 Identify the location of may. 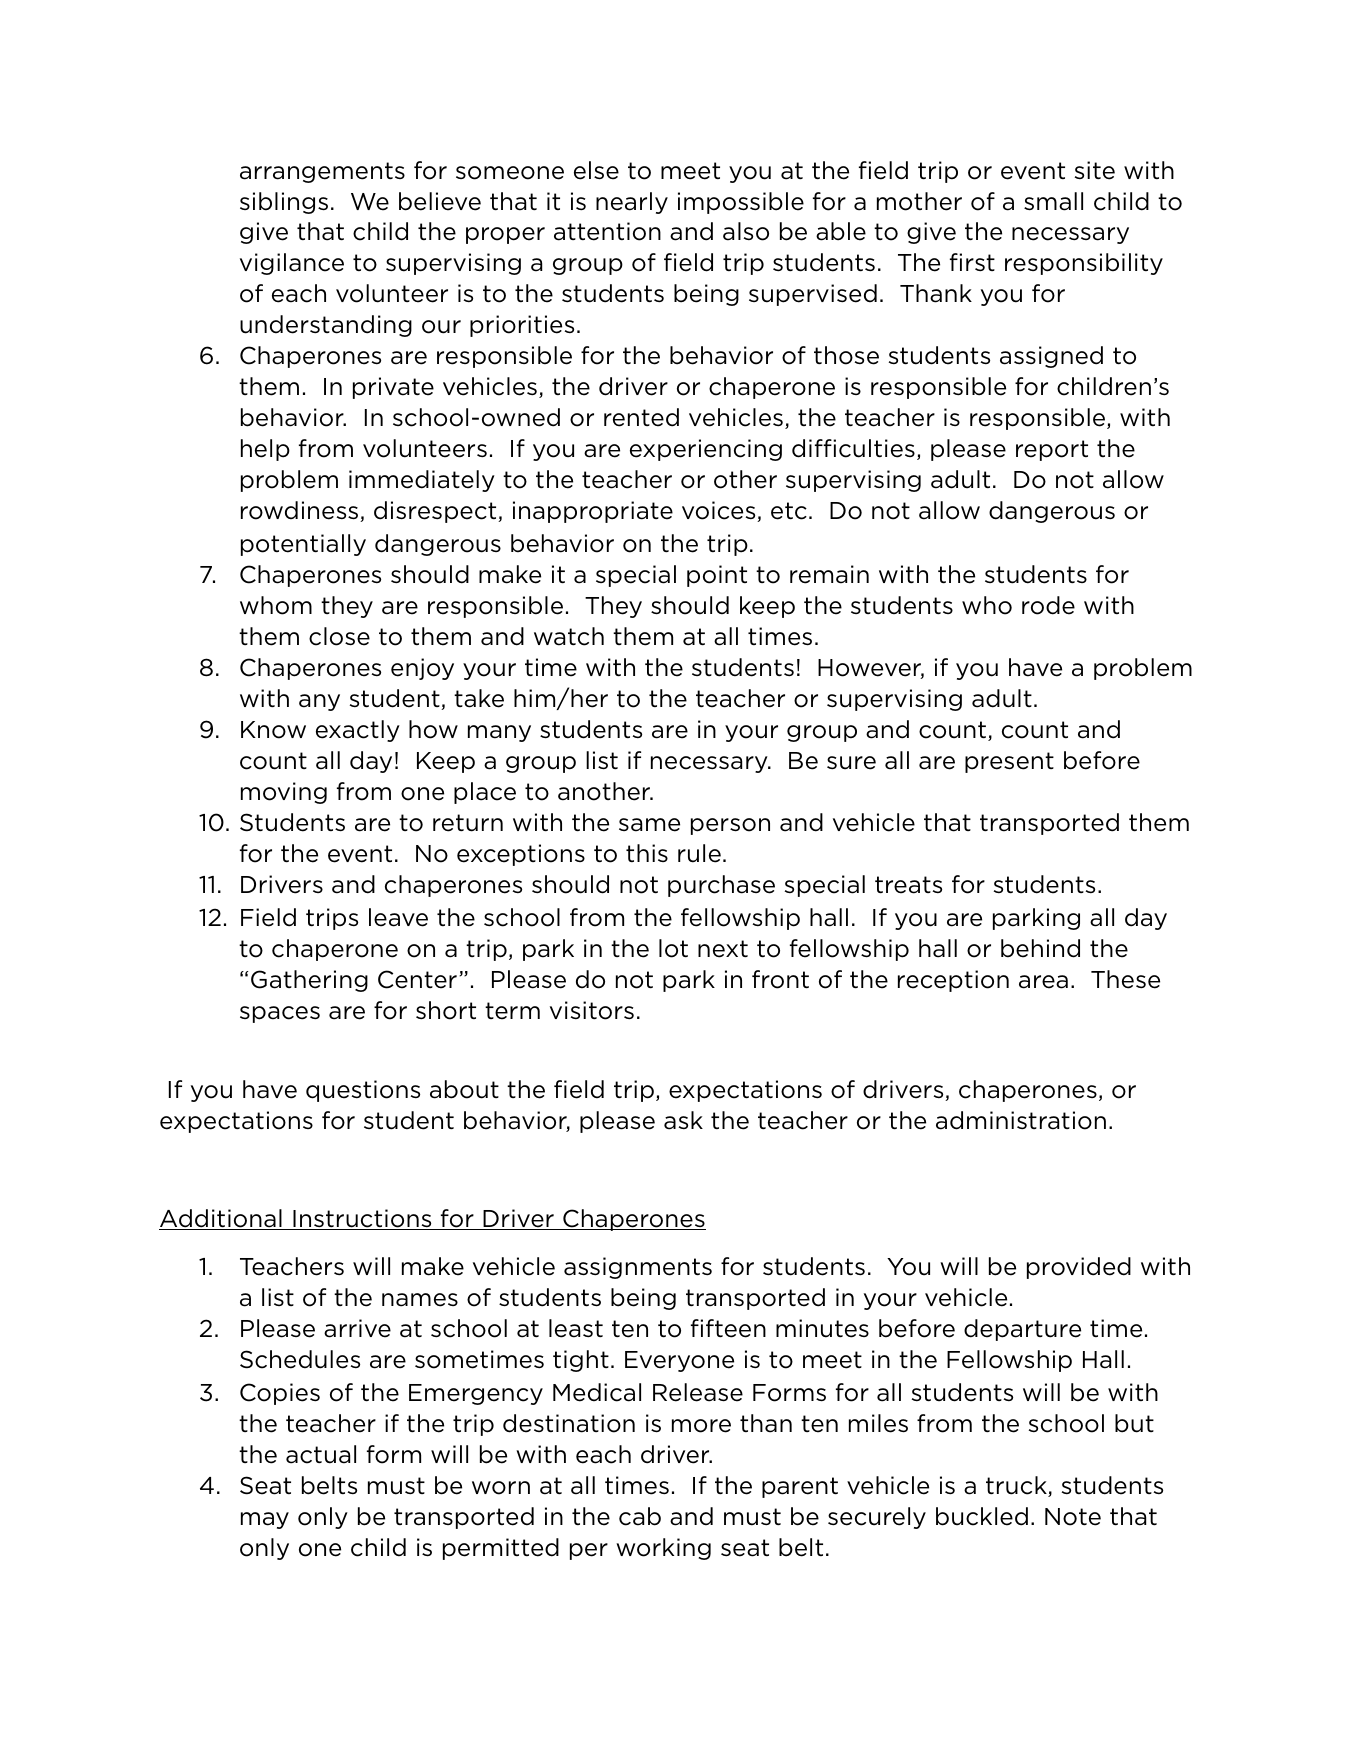
(265, 1520).
